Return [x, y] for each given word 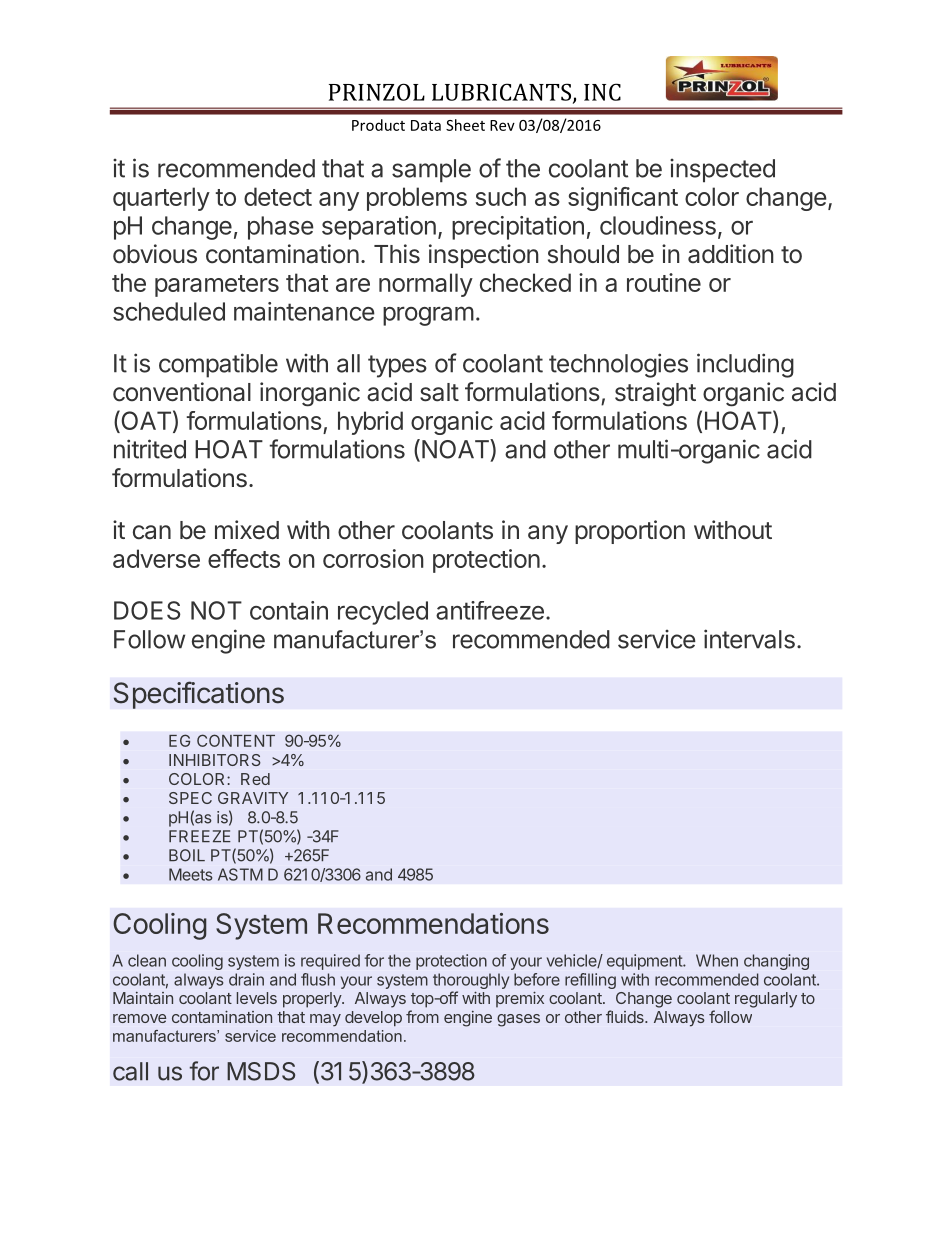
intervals [749, 639]
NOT [216, 610]
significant [623, 199]
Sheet [465, 125]
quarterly [161, 199]
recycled [383, 613]
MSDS [261, 1071]
